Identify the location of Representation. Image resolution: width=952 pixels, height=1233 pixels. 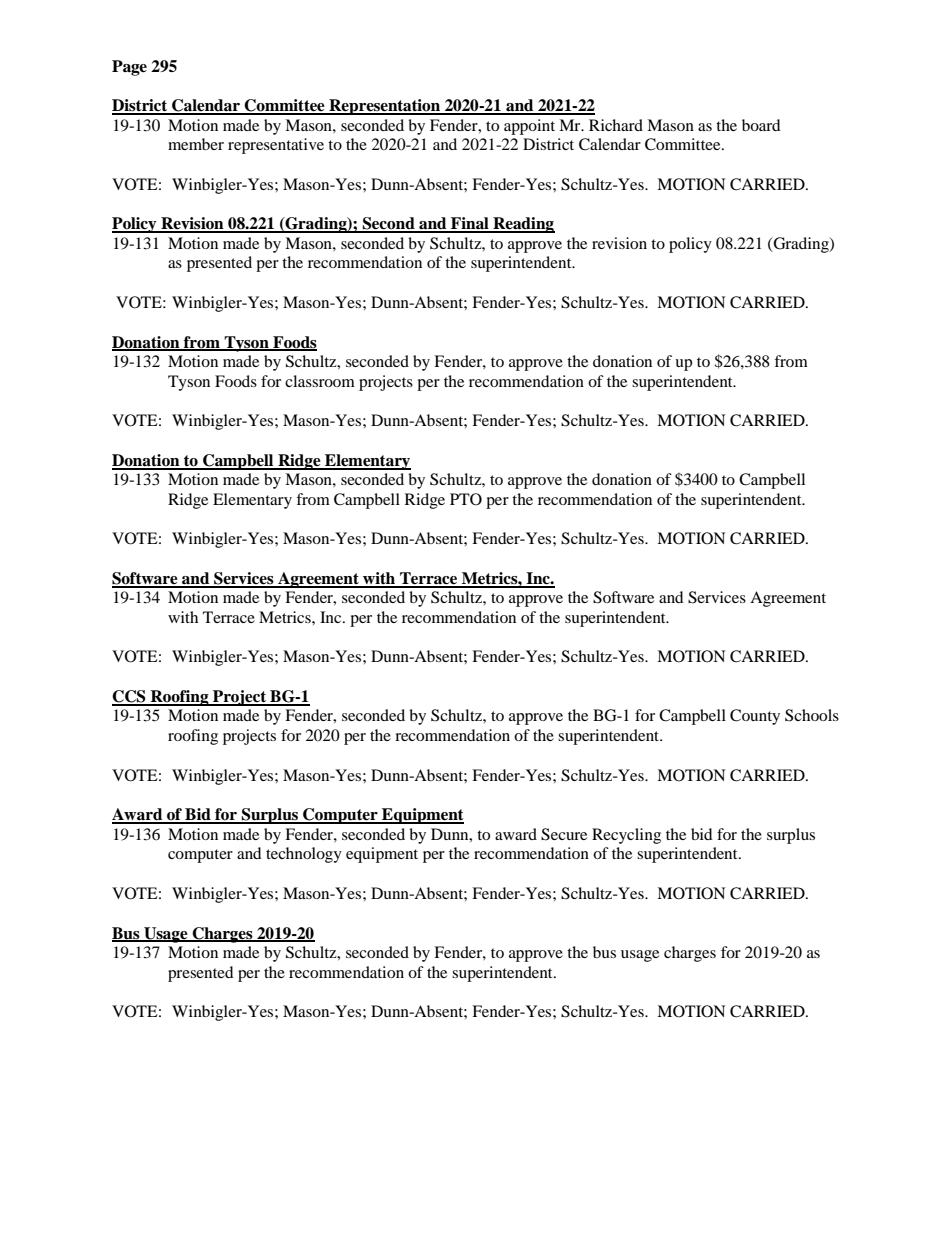
(385, 107).
